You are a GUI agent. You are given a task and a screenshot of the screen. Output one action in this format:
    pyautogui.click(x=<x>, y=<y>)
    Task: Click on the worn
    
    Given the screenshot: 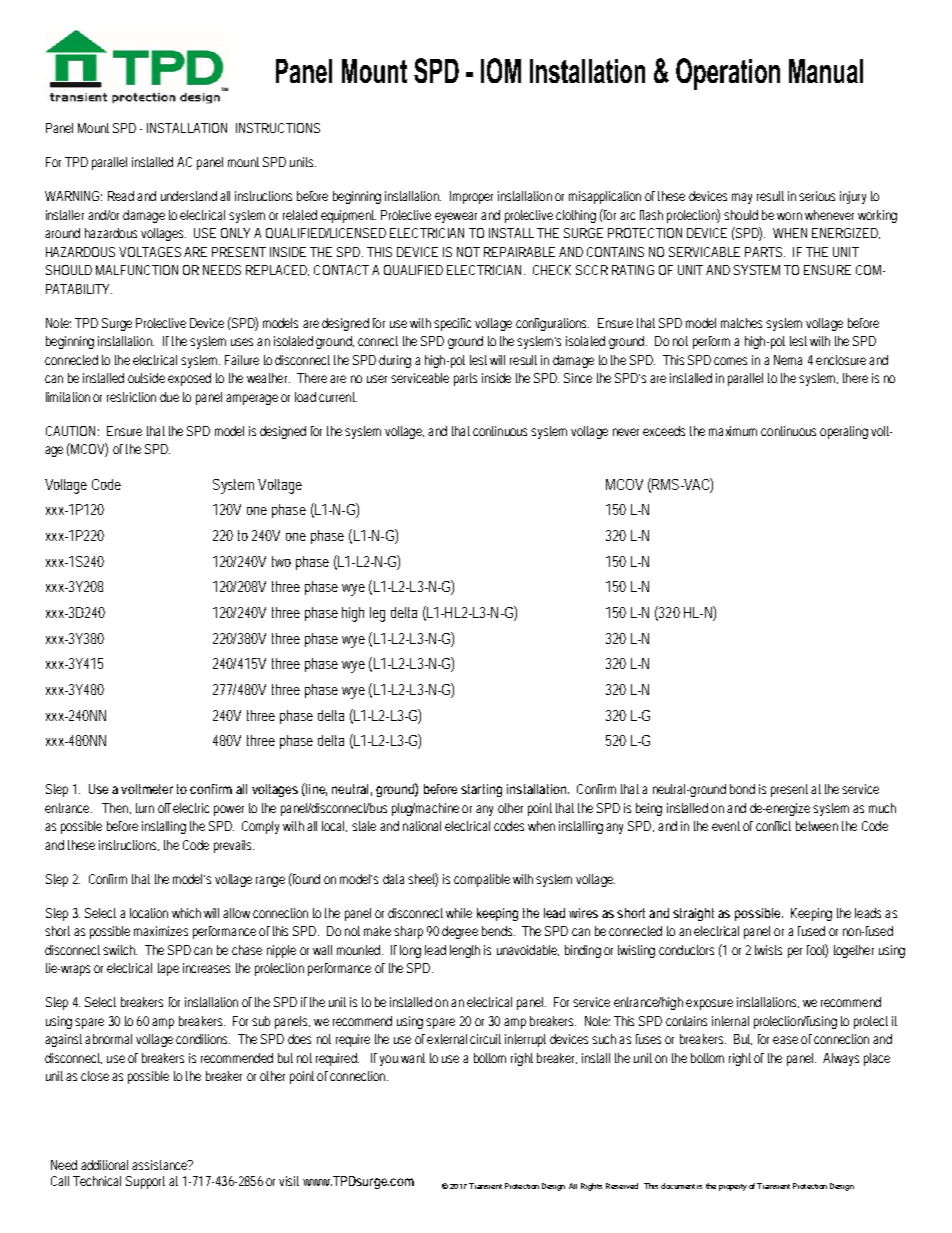 What is the action you would take?
    pyautogui.click(x=789, y=216)
